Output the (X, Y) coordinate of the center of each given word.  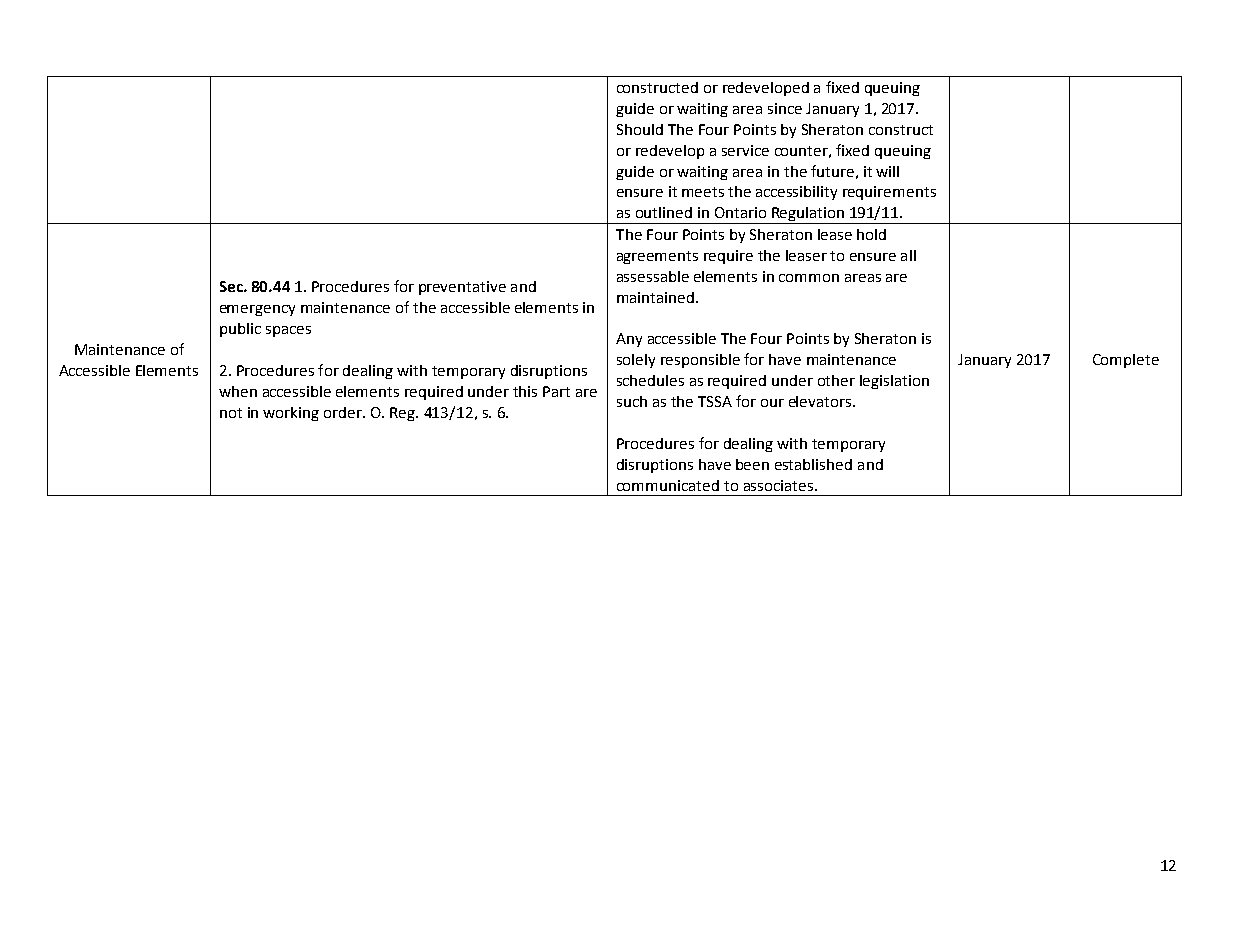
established (813, 464)
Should (640, 129)
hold (871, 234)
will (887, 171)
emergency (257, 310)
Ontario (740, 212)
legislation (894, 382)
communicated (668, 485)
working (291, 414)
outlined (664, 212)
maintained (657, 297)
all (908, 255)
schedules (650, 380)
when (238, 391)
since (785, 108)
